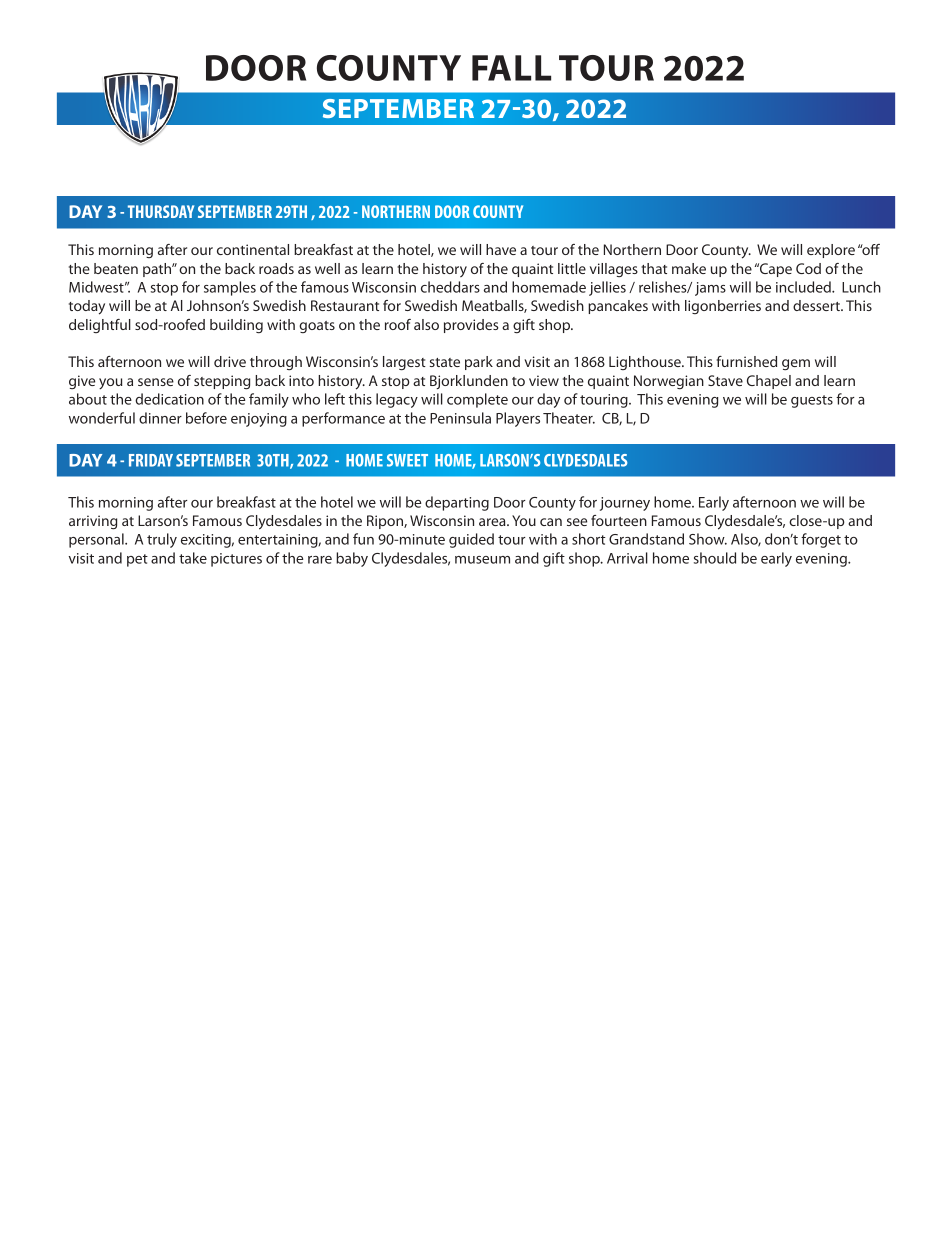 This document has width=952, height=1233. Describe the element at coordinates (471, 540) in the document. I see `guided` at that location.
